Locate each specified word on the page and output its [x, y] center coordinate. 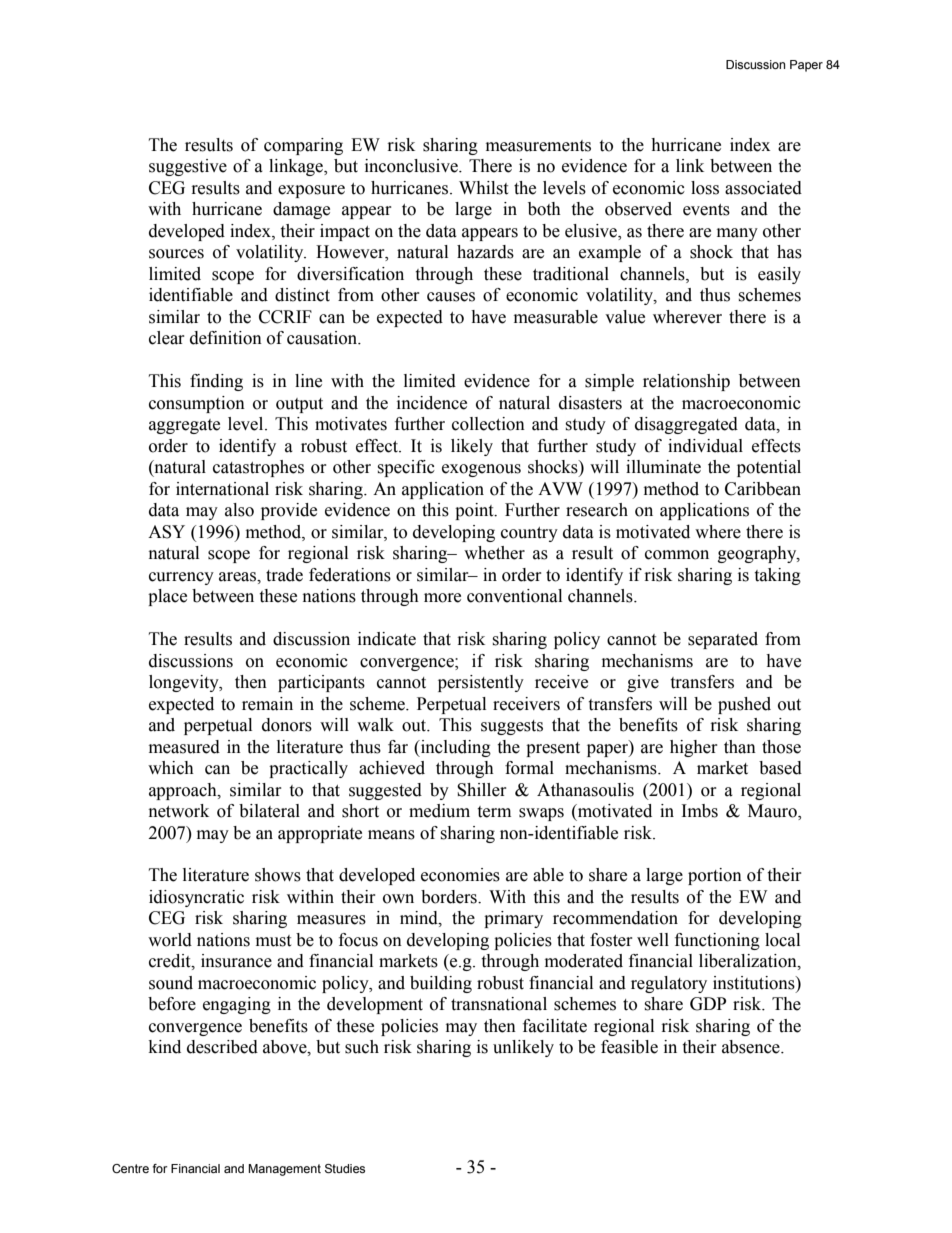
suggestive [188, 167]
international [222, 489]
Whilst [483, 188]
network [179, 811]
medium [439, 811]
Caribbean [763, 489]
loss [705, 188]
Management [284, 1170]
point [475, 511]
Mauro [773, 812]
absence [752, 1047]
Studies [345, 1168]
